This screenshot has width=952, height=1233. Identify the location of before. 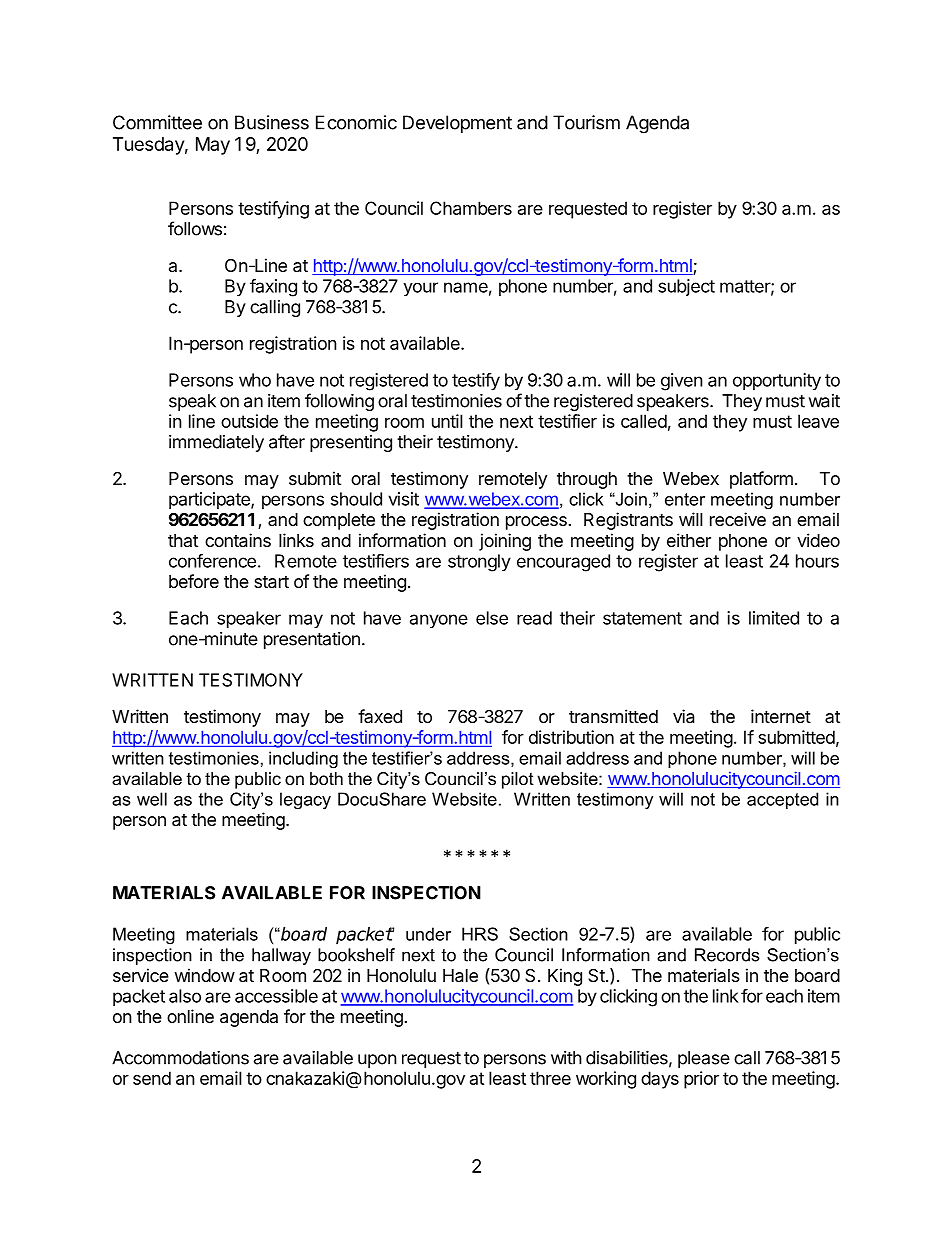
(194, 581).
